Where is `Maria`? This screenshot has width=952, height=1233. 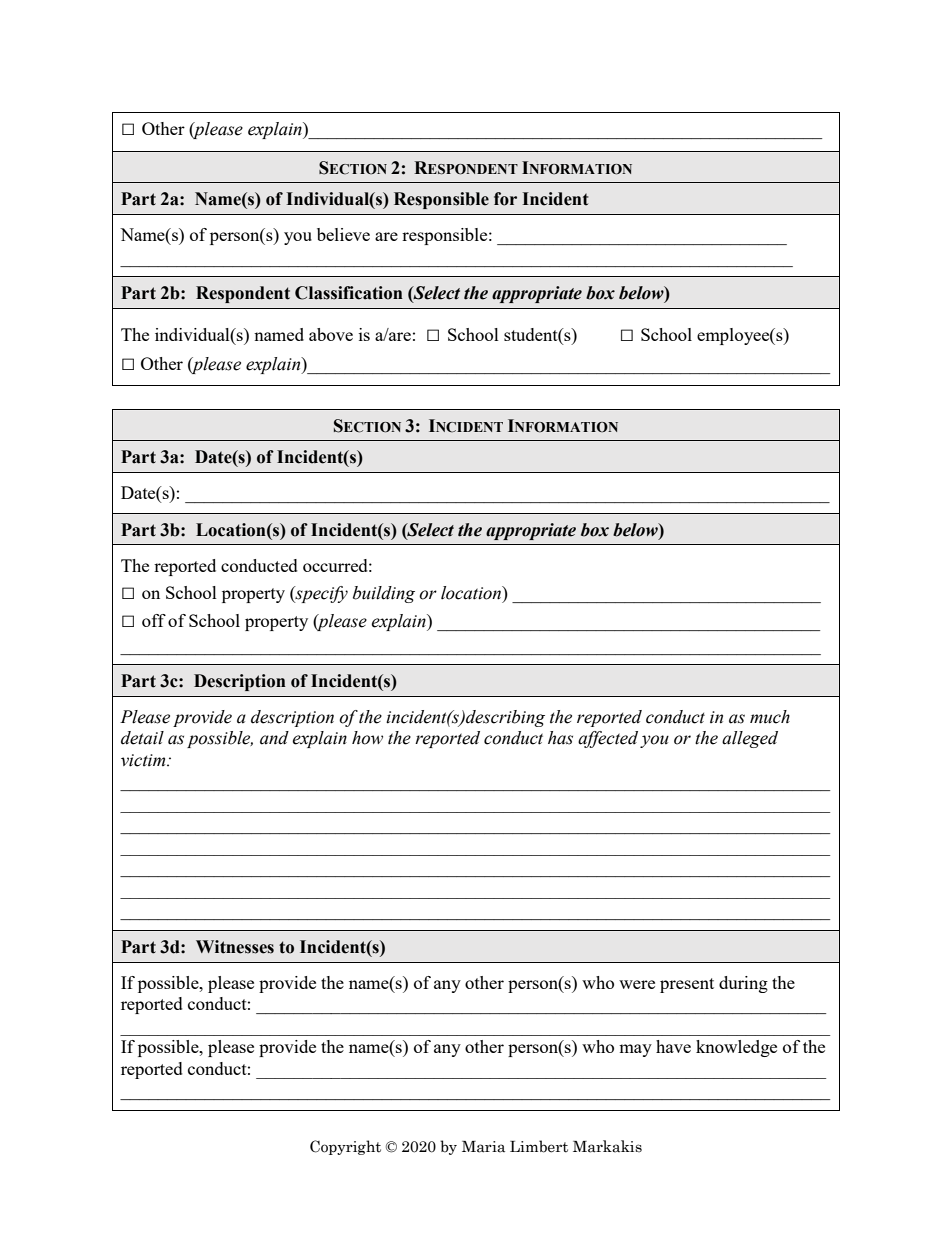
Maria is located at coordinates (483, 1147).
